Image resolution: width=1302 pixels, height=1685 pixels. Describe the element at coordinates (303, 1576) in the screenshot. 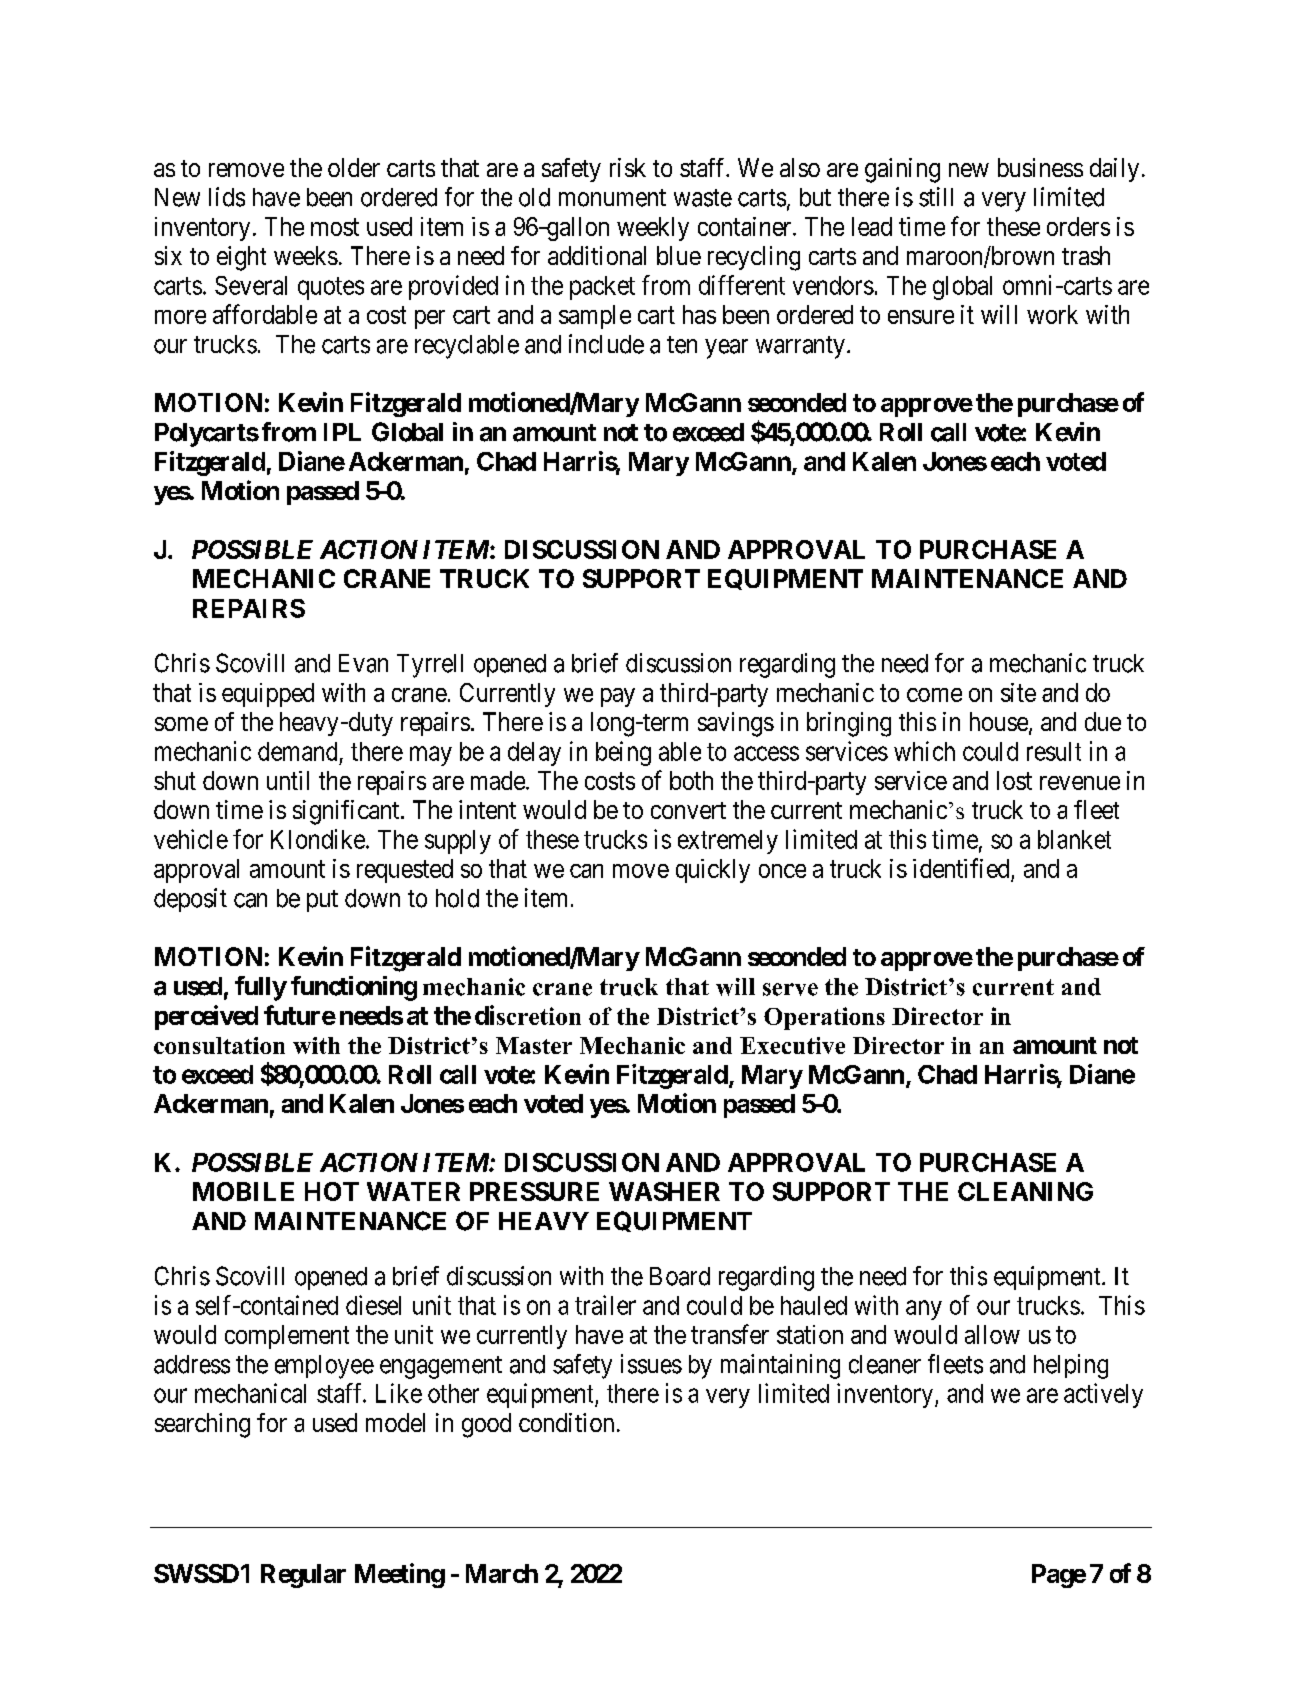

I see `Regular` at that location.
